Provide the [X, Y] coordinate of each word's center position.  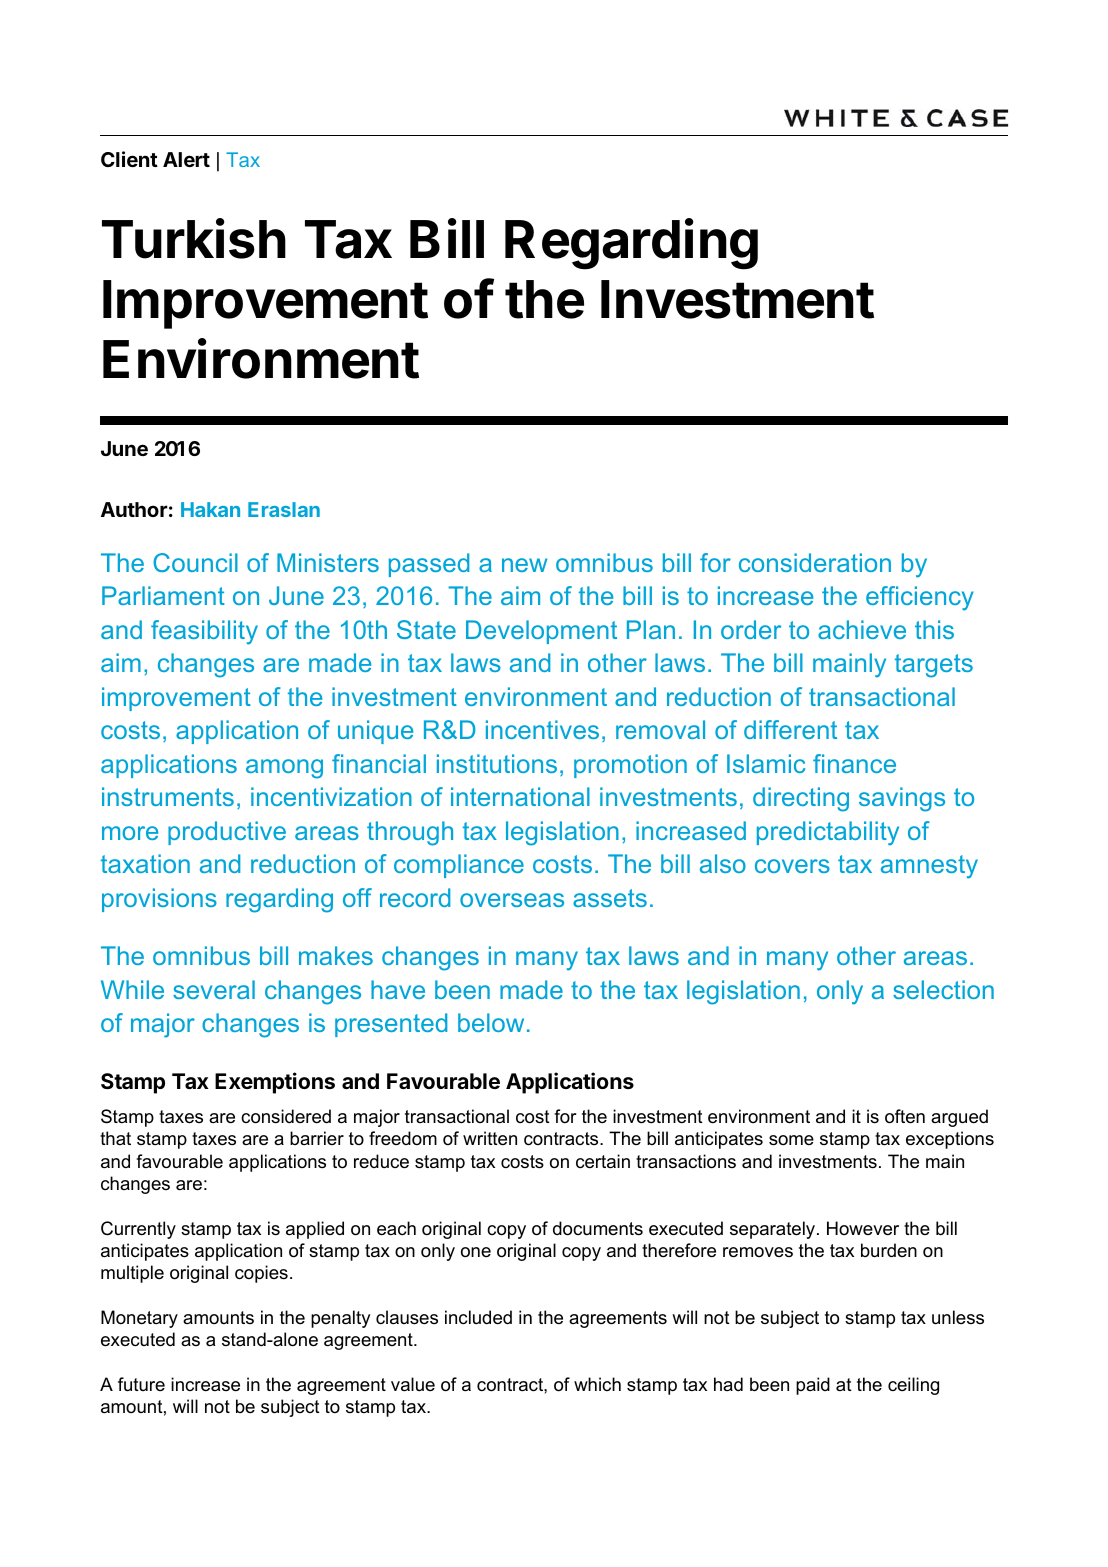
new [524, 565]
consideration [815, 562]
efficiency [920, 598]
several [214, 989]
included [478, 1317]
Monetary [139, 1319]
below [491, 1022]
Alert [186, 159]
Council [195, 562]
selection [943, 989]
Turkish [194, 238]
